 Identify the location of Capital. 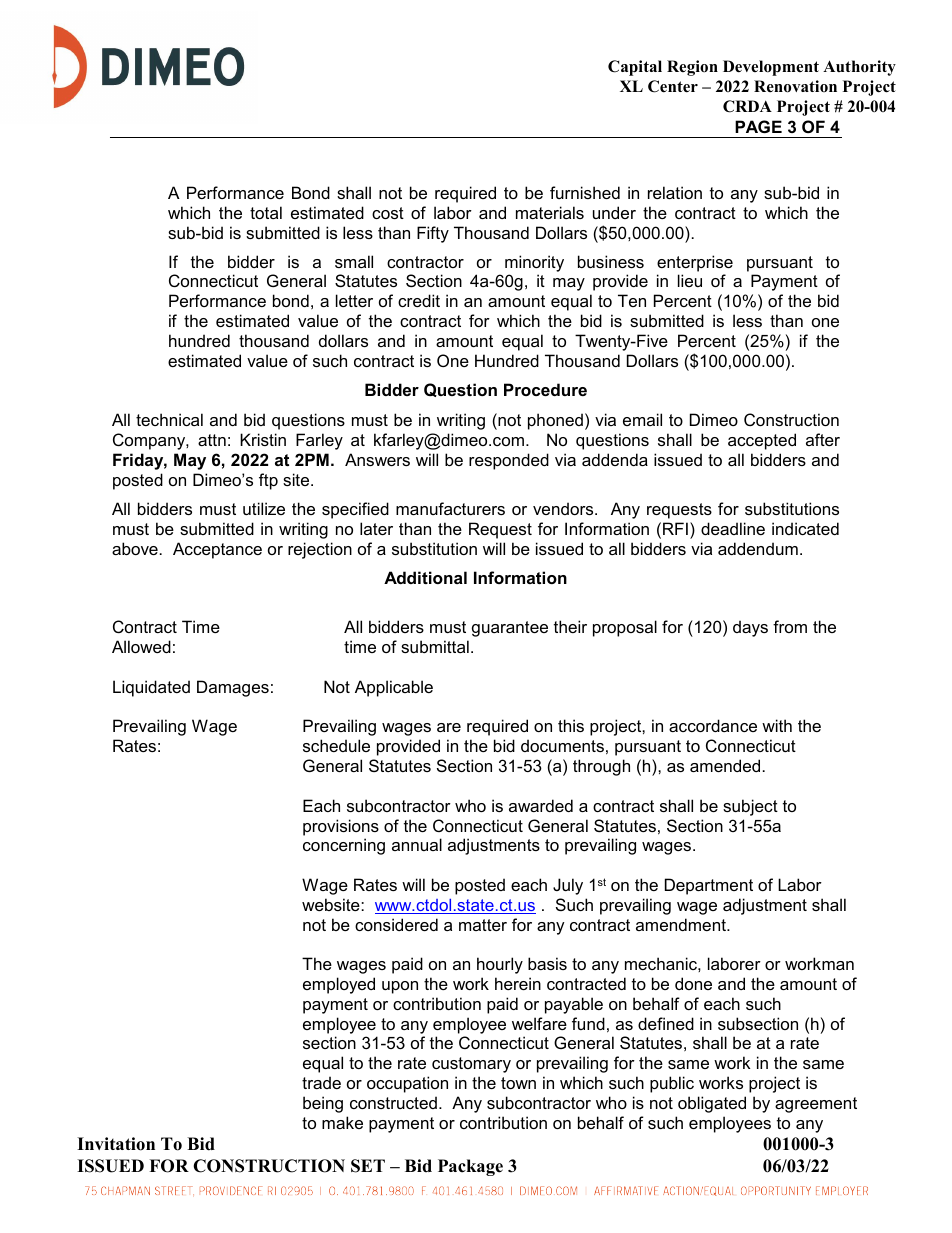
(635, 68).
